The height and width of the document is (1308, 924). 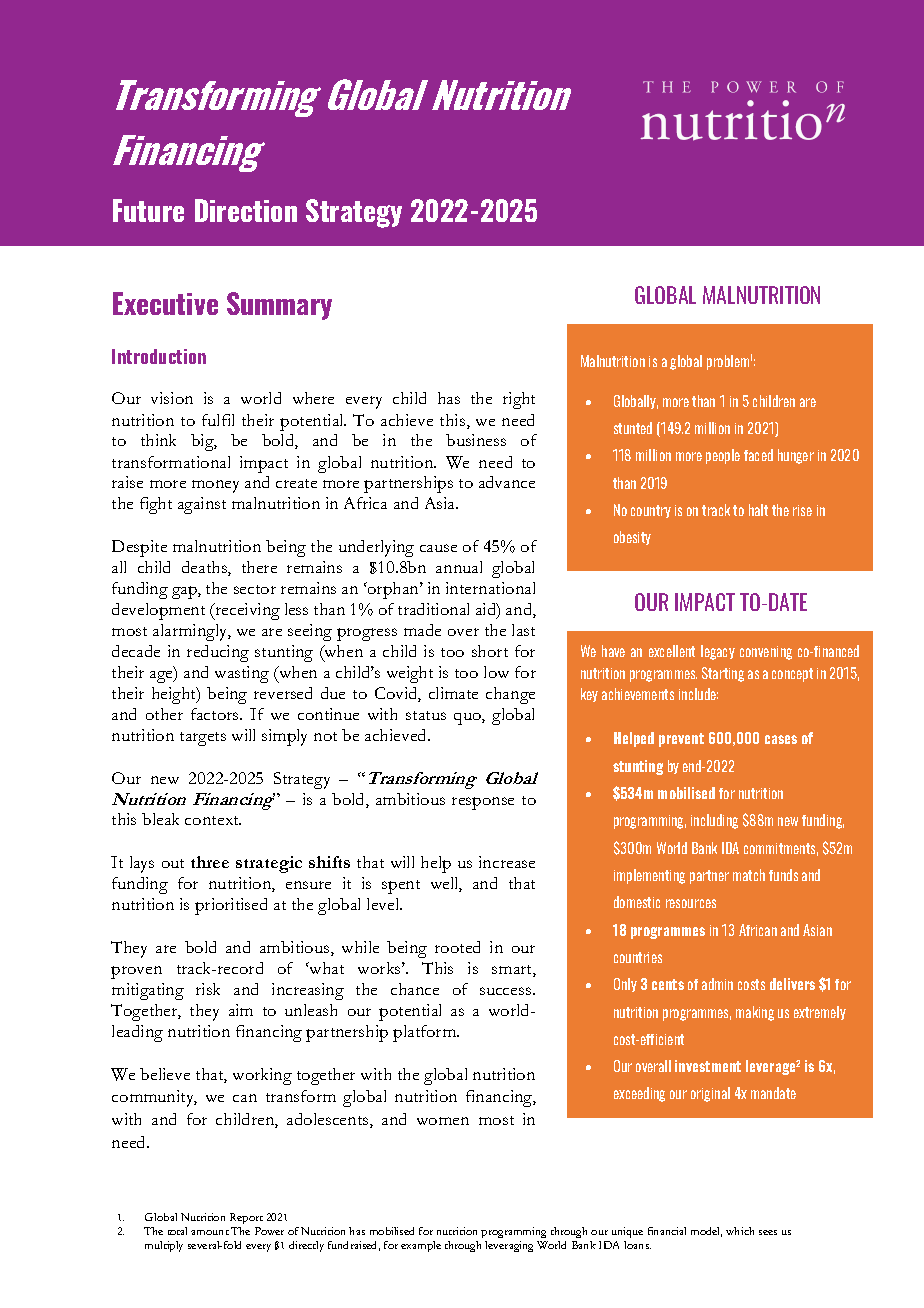 What do you see at coordinates (246, 210) in the document?
I see `Direction` at bounding box center [246, 210].
